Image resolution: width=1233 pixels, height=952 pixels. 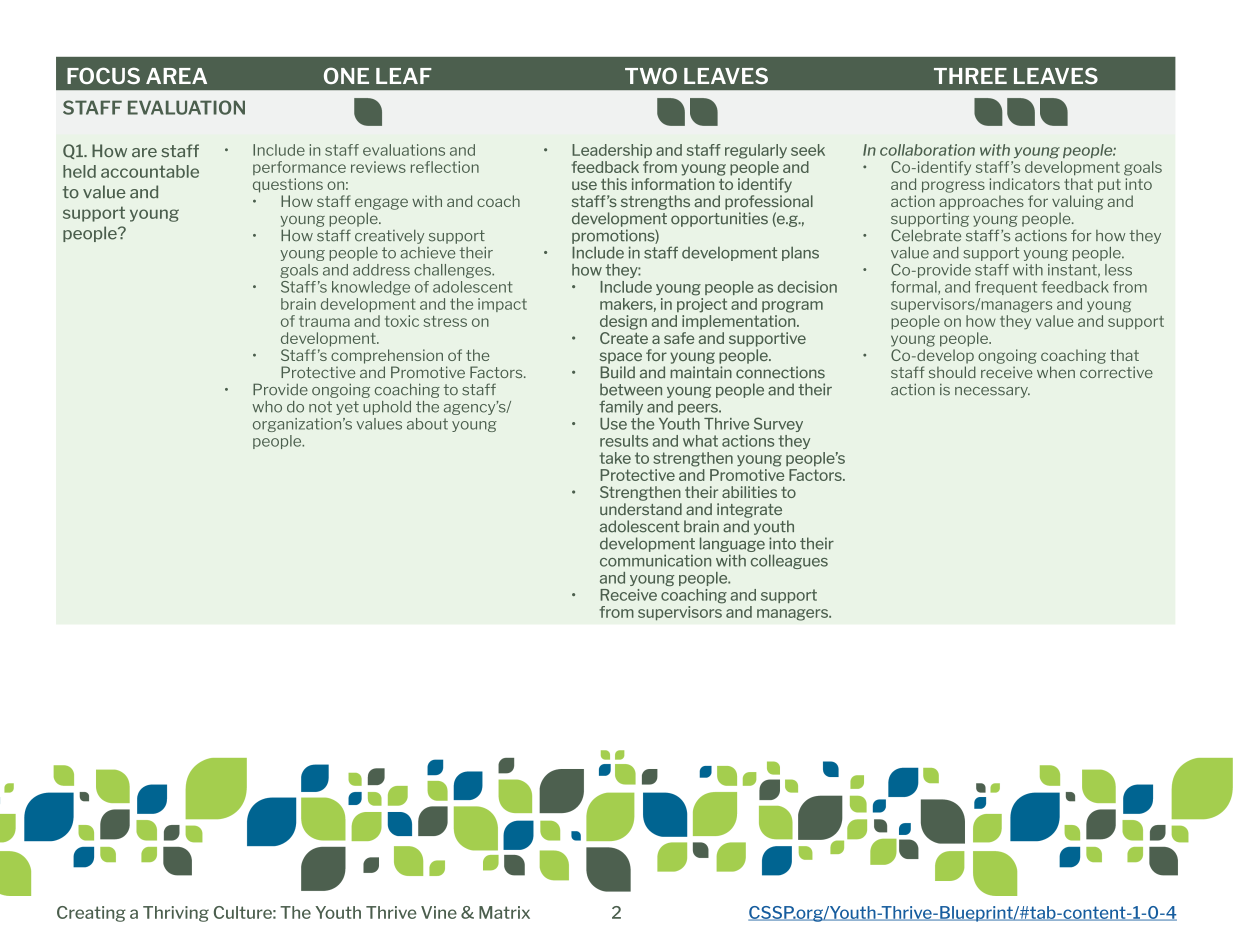 I want to click on understand, so click(x=641, y=509).
